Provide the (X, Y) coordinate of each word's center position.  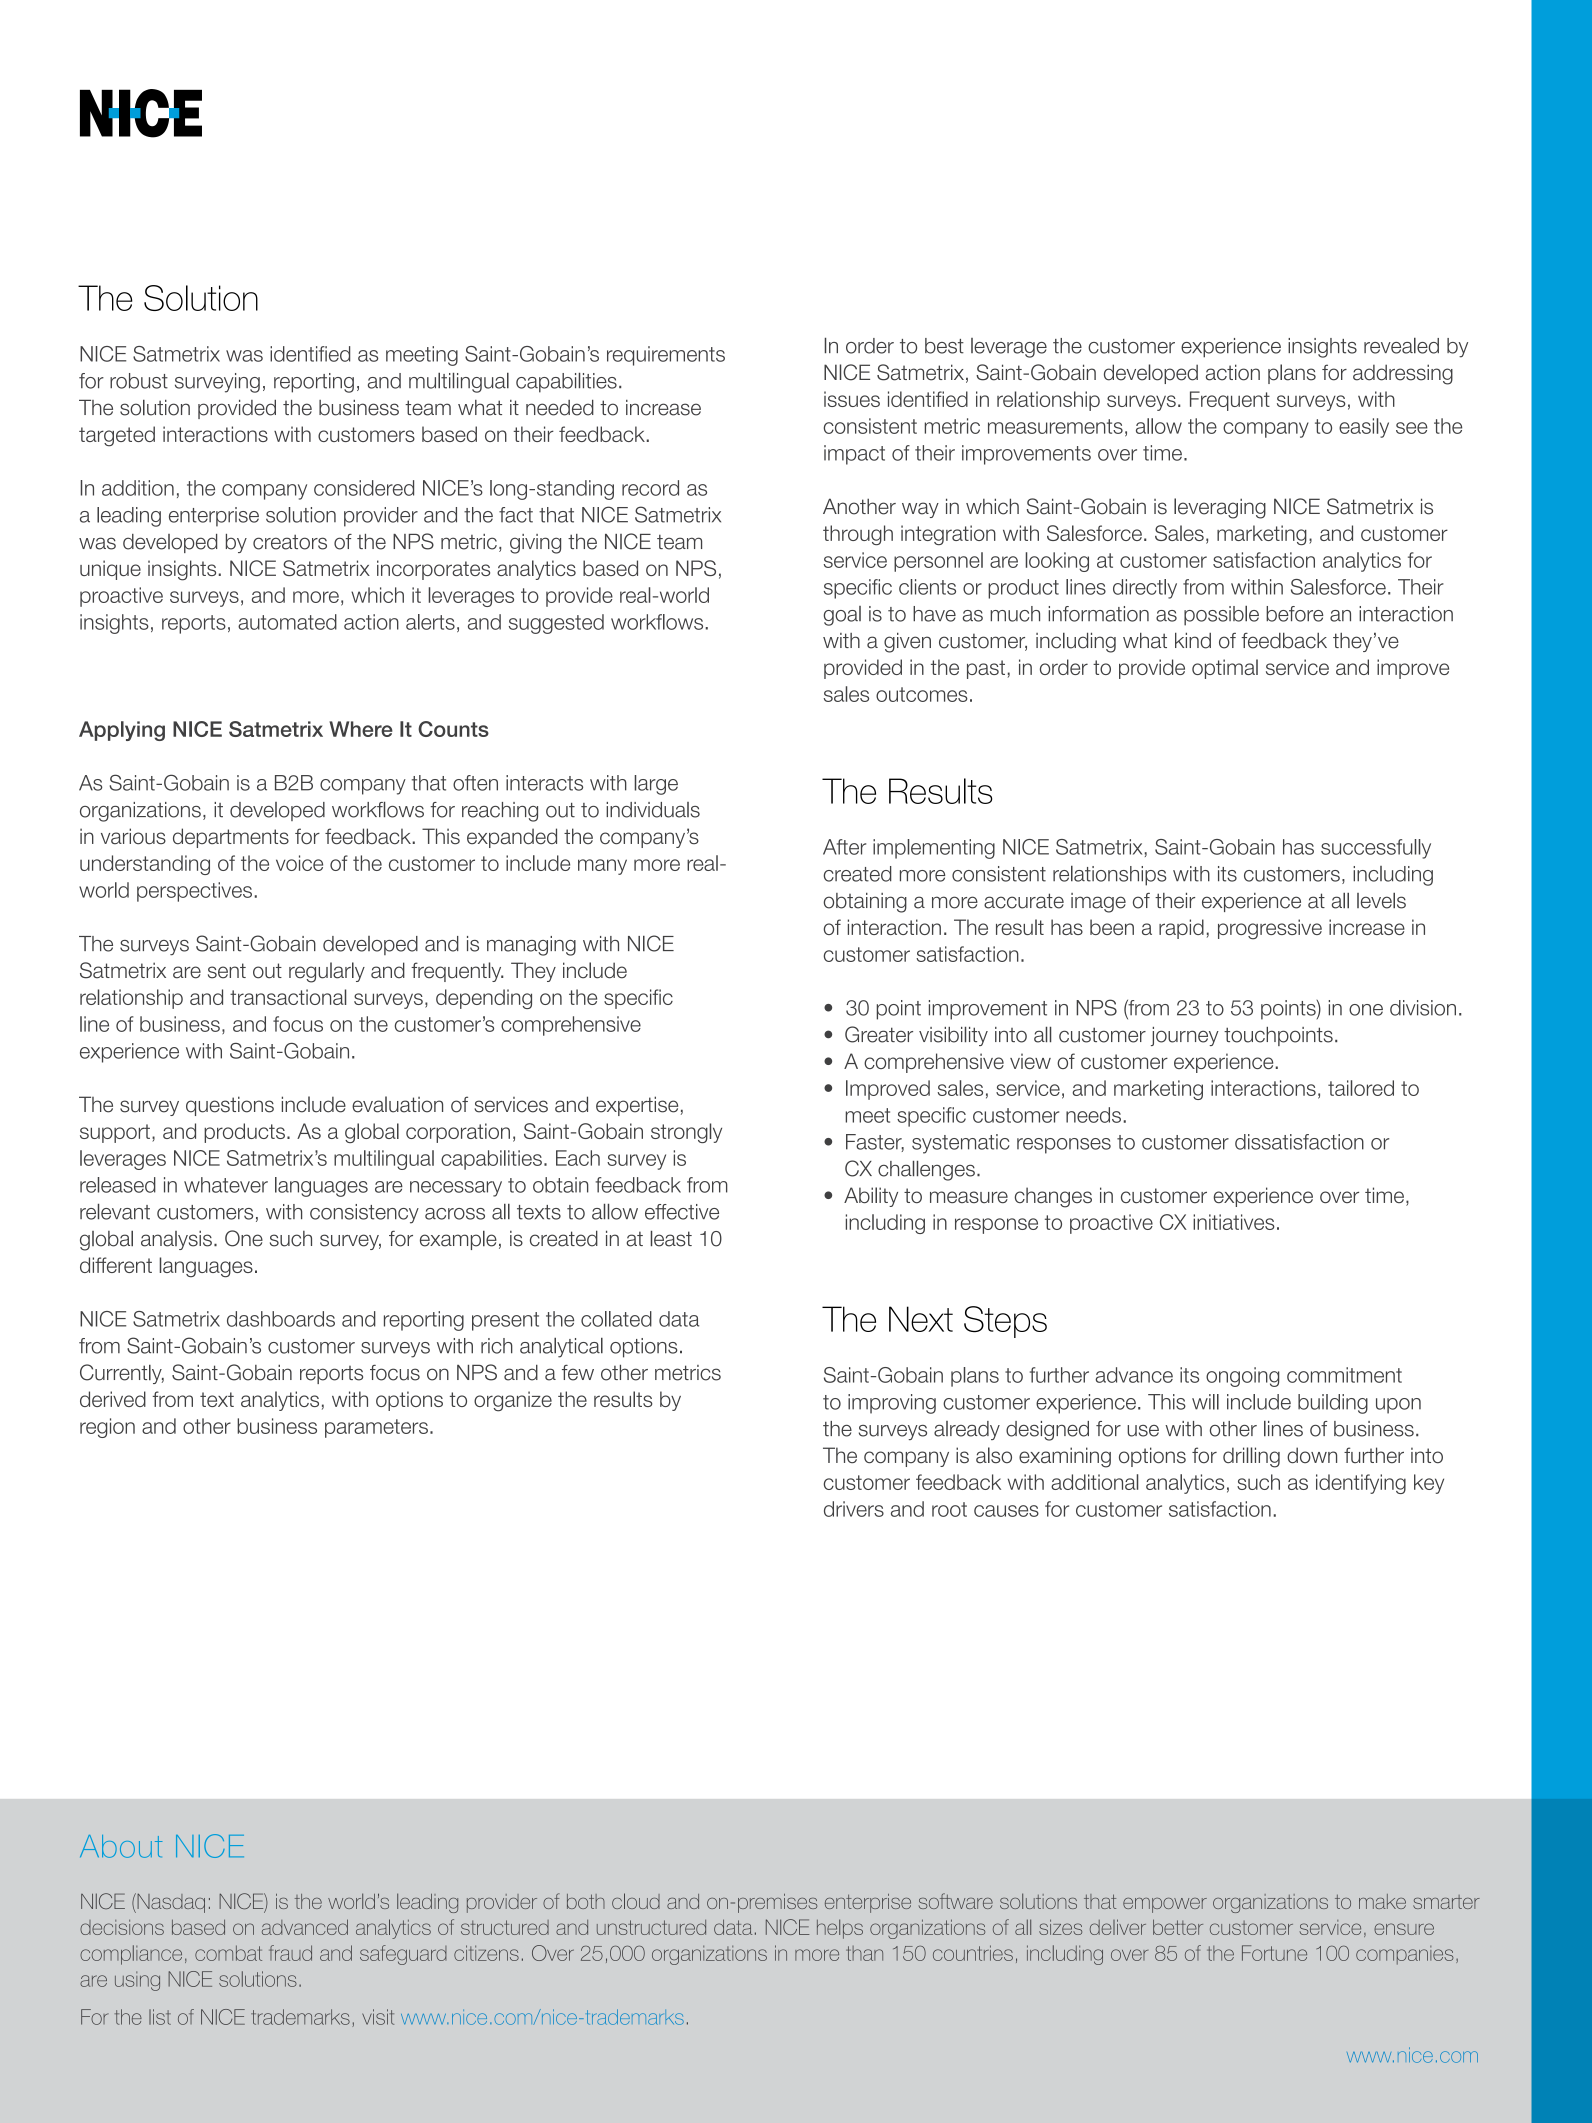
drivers (854, 1509)
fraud (290, 1953)
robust (139, 381)
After (844, 847)
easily (1364, 428)
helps (840, 1929)
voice (299, 863)
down (1312, 1455)
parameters (376, 1428)
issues (852, 399)
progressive (1270, 929)
